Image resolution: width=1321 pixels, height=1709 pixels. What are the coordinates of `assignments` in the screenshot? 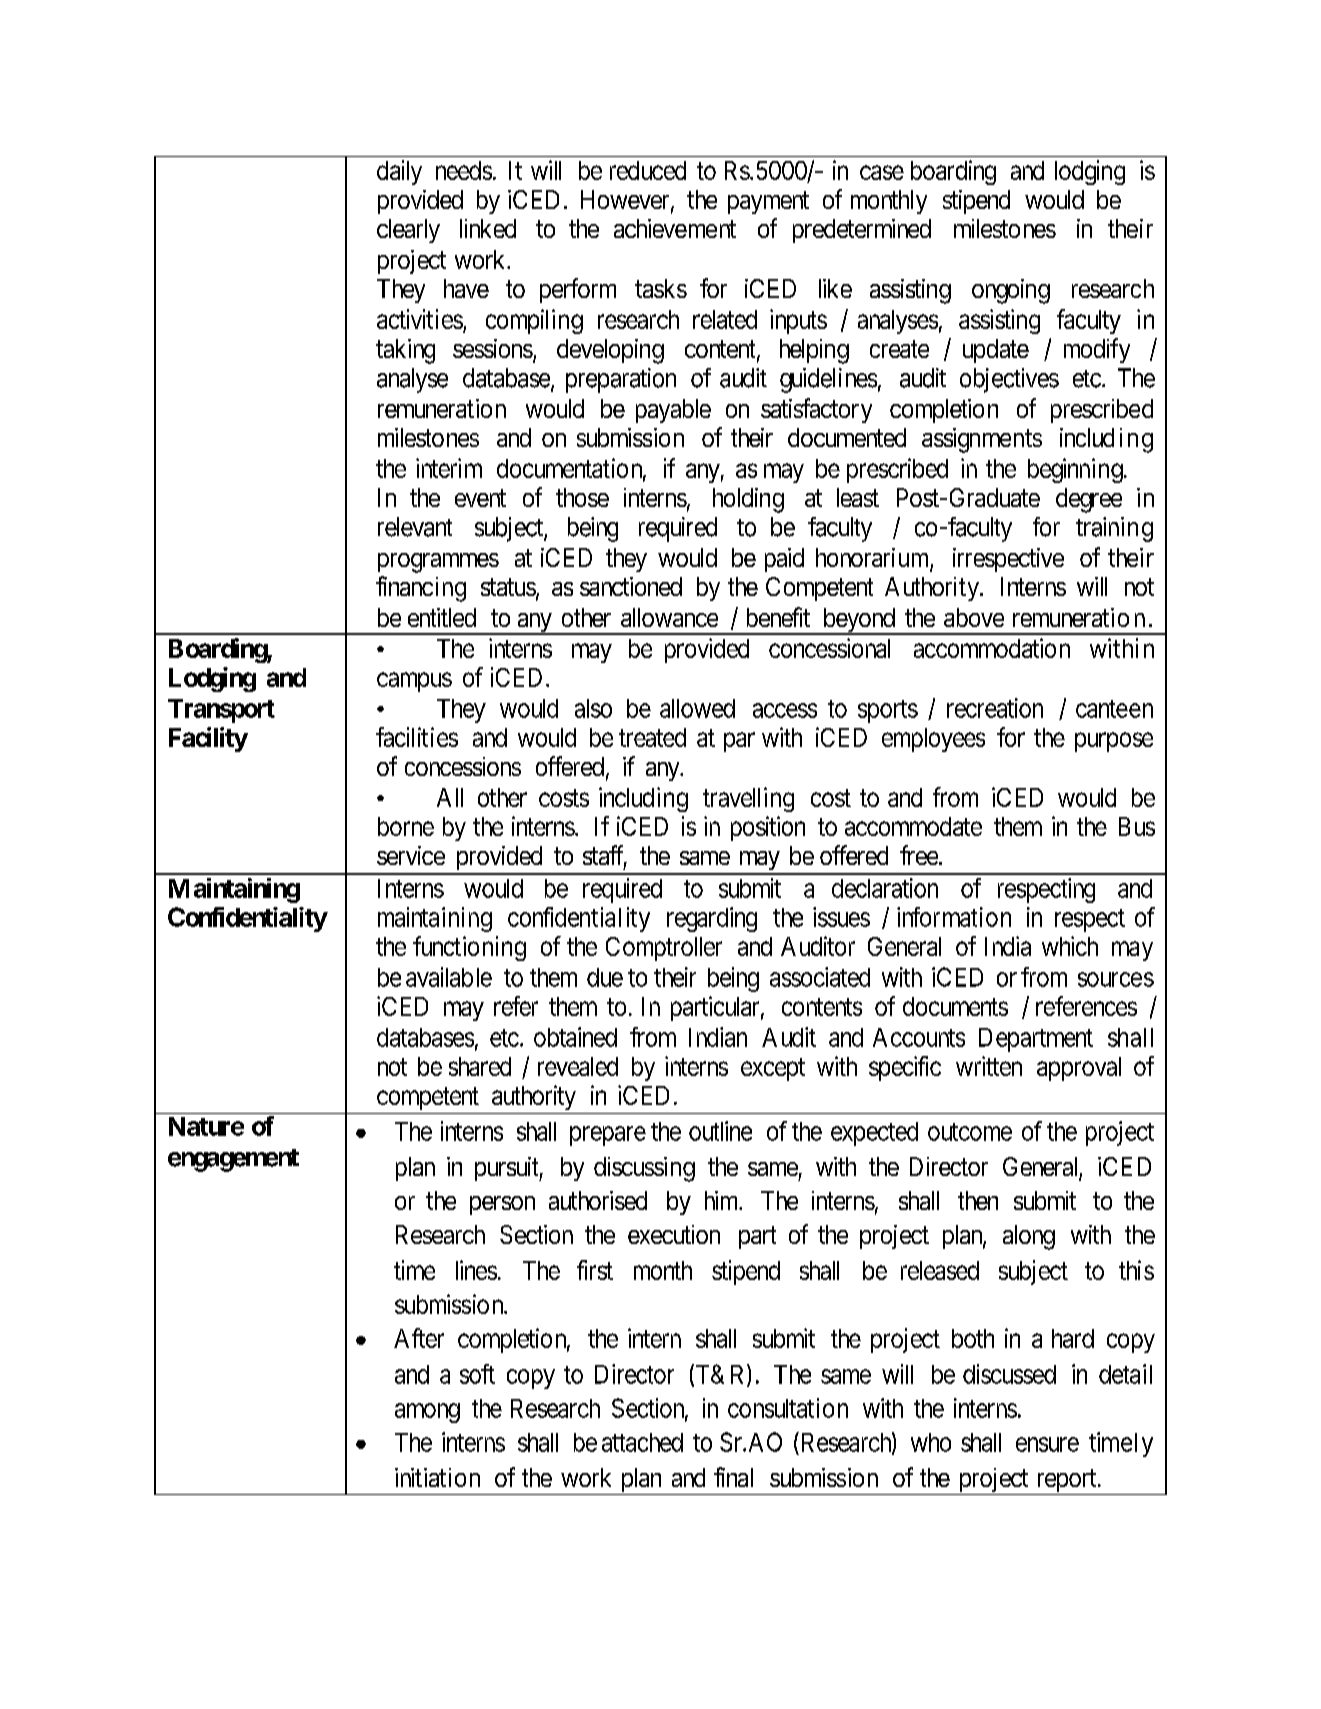 It's located at (982, 440).
